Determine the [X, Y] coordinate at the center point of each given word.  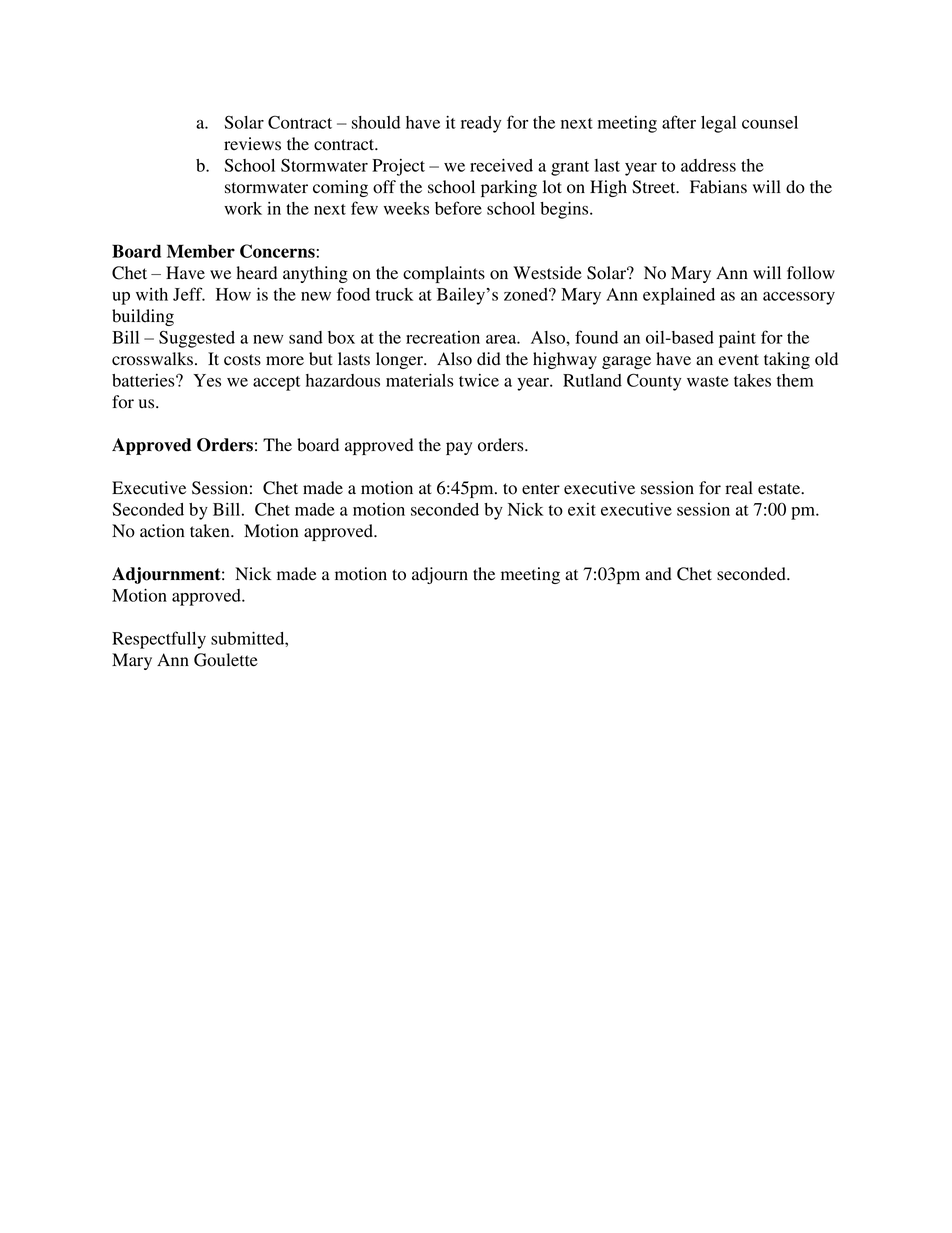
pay [459, 448]
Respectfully [159, 640]
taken [211, 531]
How [233, 294]
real [739, 488]
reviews [252, 144]
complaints [444, 274]
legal [718, 124]
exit [582, 509]
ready [481, 124]
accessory [799, 298]
